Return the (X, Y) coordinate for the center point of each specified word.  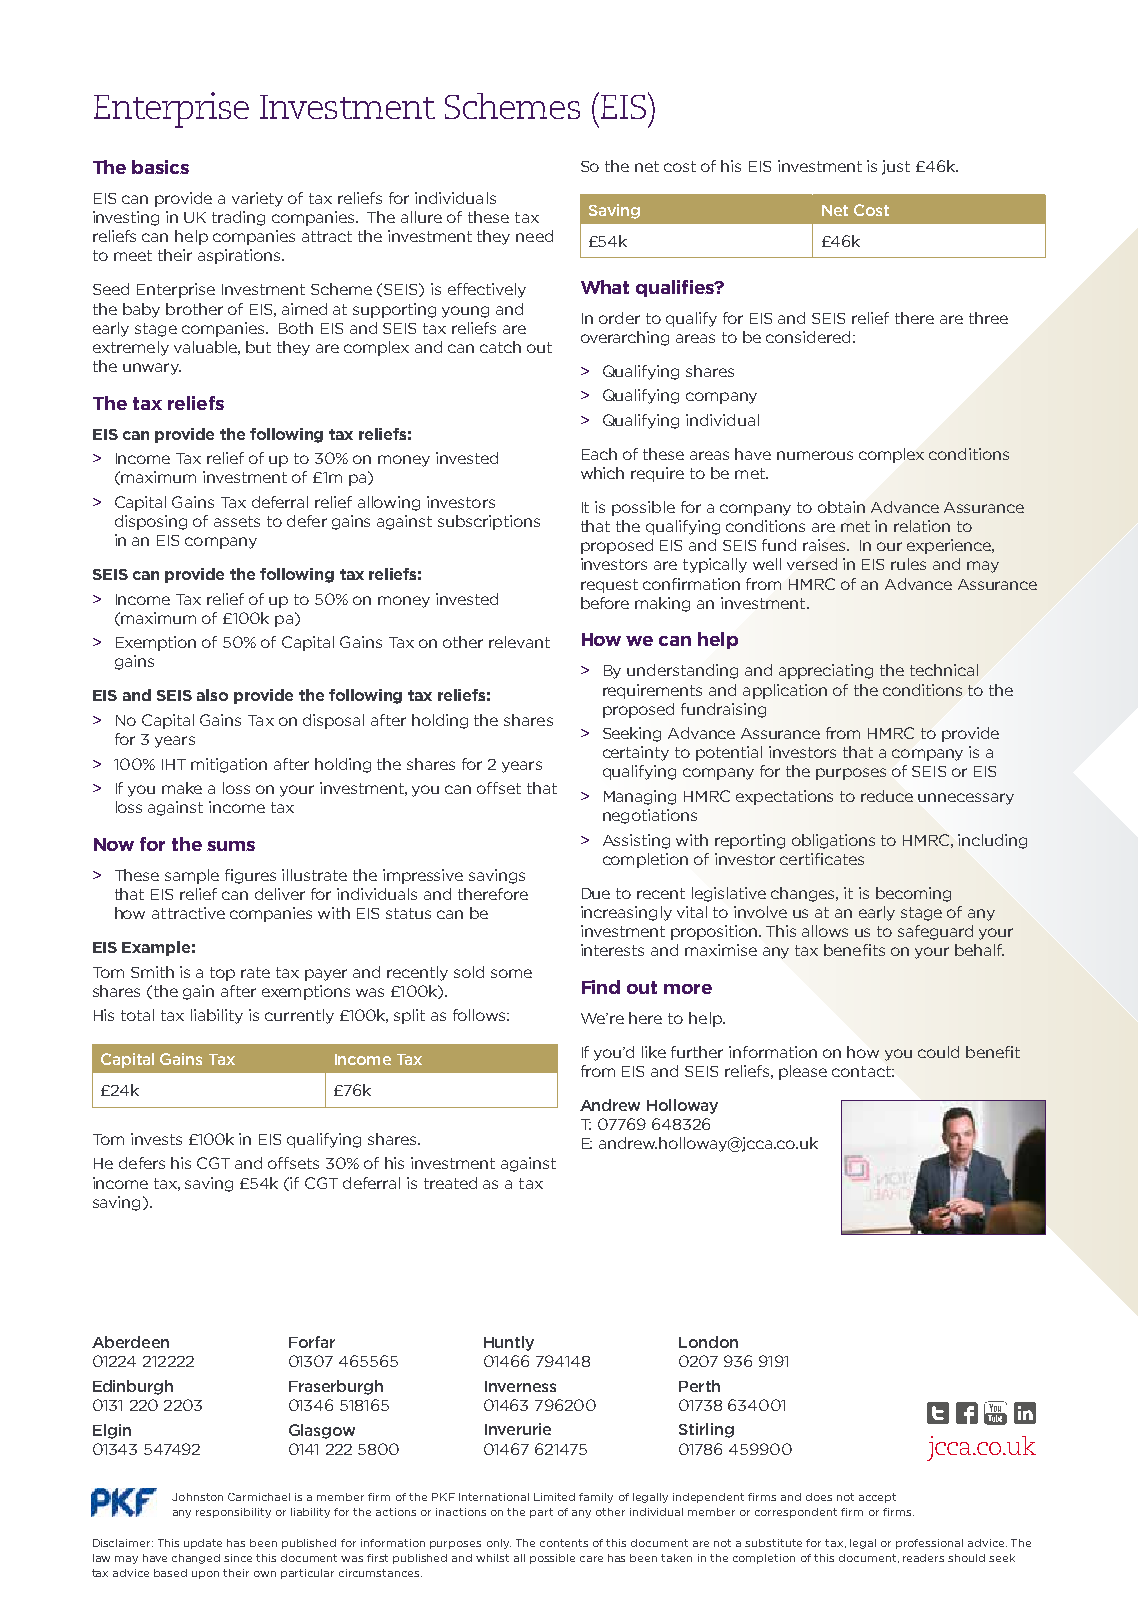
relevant (519, 642)
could (938, 1052)
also (212, 695)
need (534, 236)
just (896, 167)
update (203, 1544)
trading (238, 218)
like (654, 1052)
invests (156, 1139)
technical (944, 670)
